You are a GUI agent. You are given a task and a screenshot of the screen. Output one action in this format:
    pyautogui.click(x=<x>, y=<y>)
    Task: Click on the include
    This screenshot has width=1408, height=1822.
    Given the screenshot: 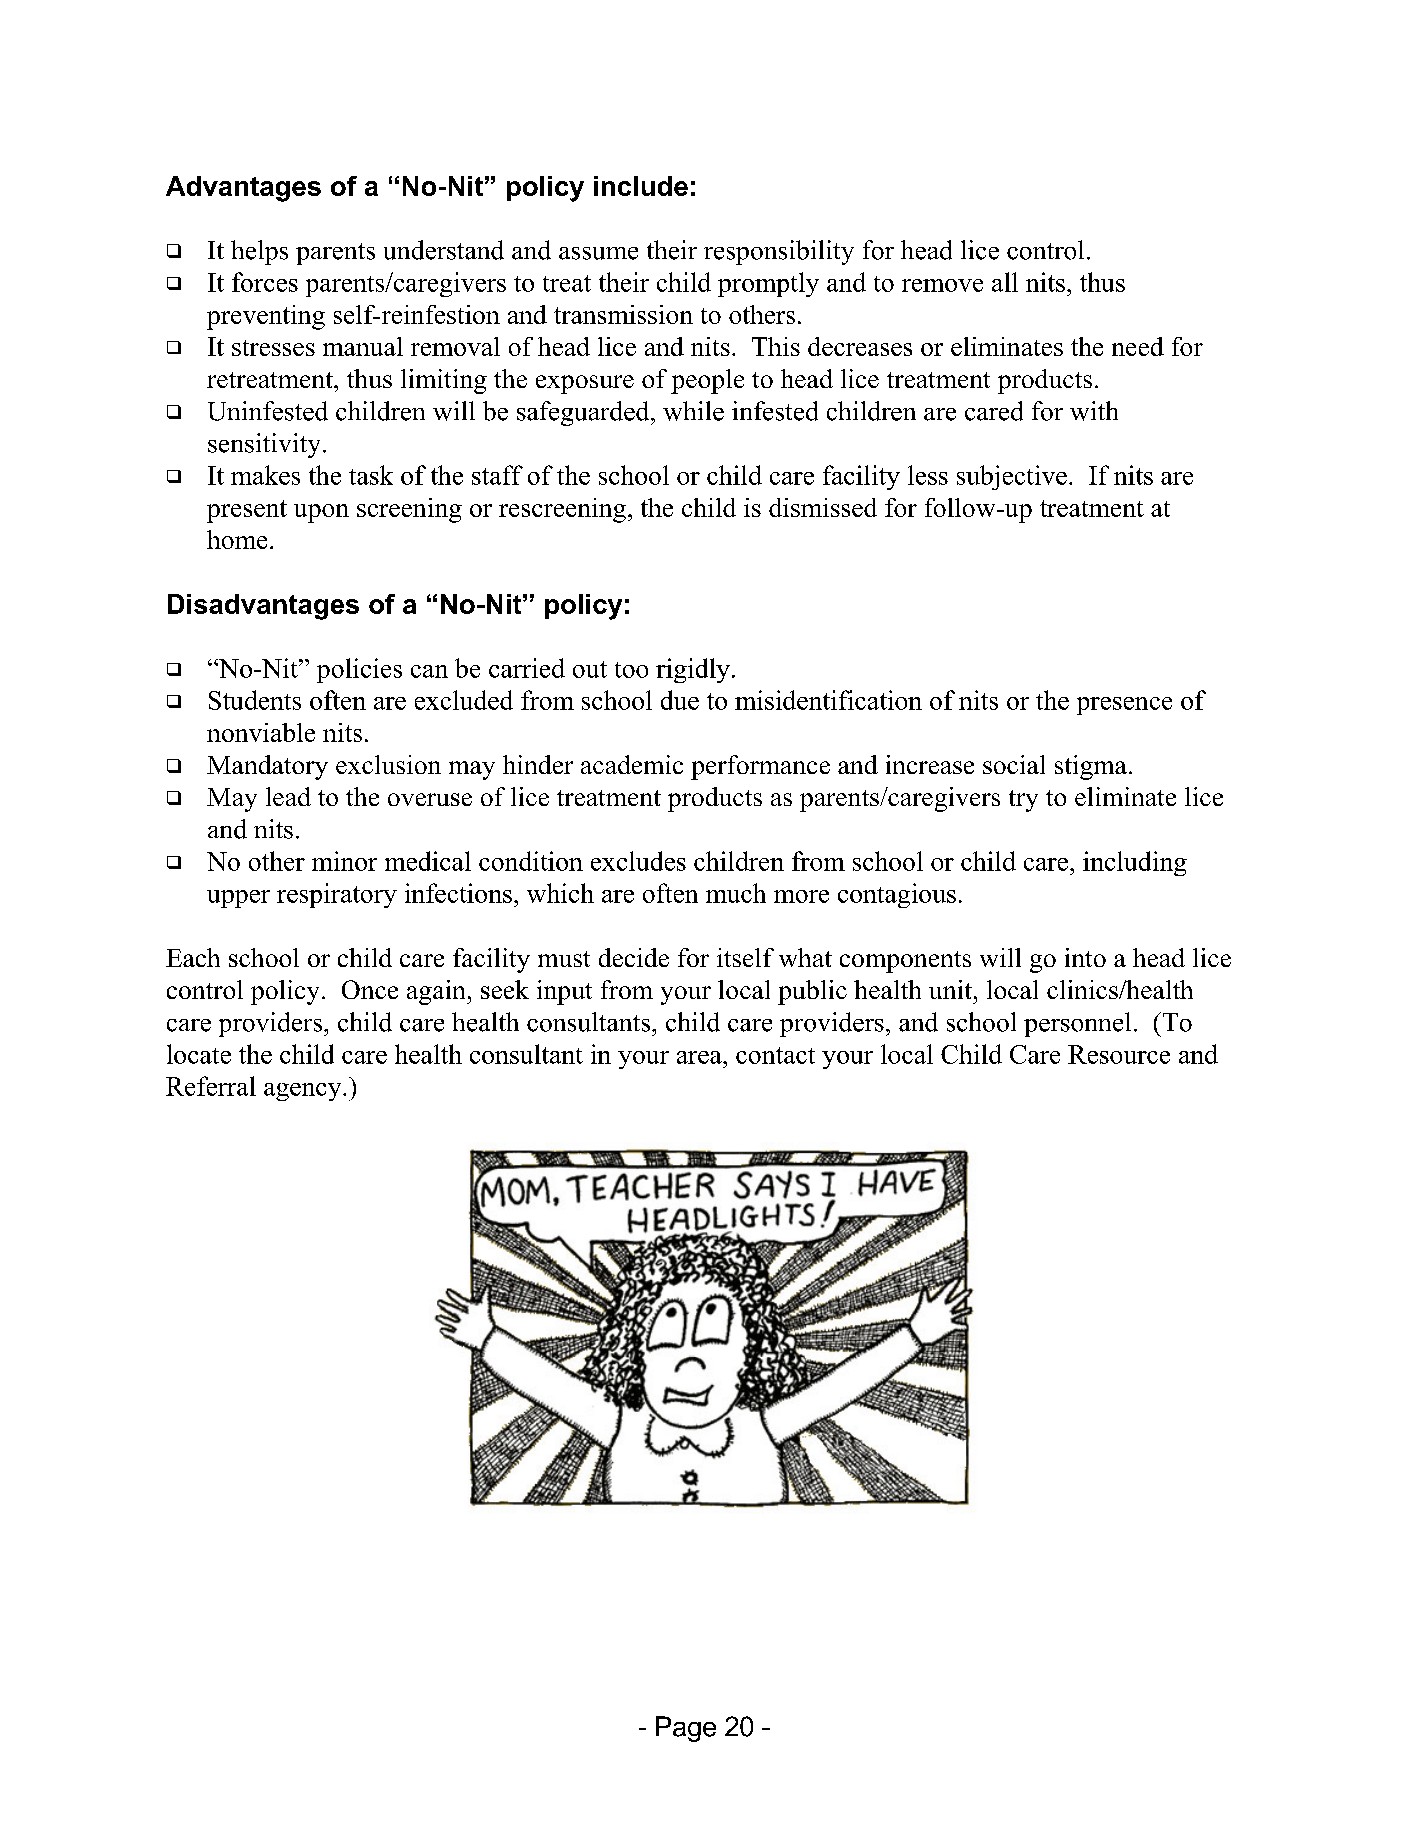 What is the action you would take?
    pyautogui.click(x=641, y=186)
